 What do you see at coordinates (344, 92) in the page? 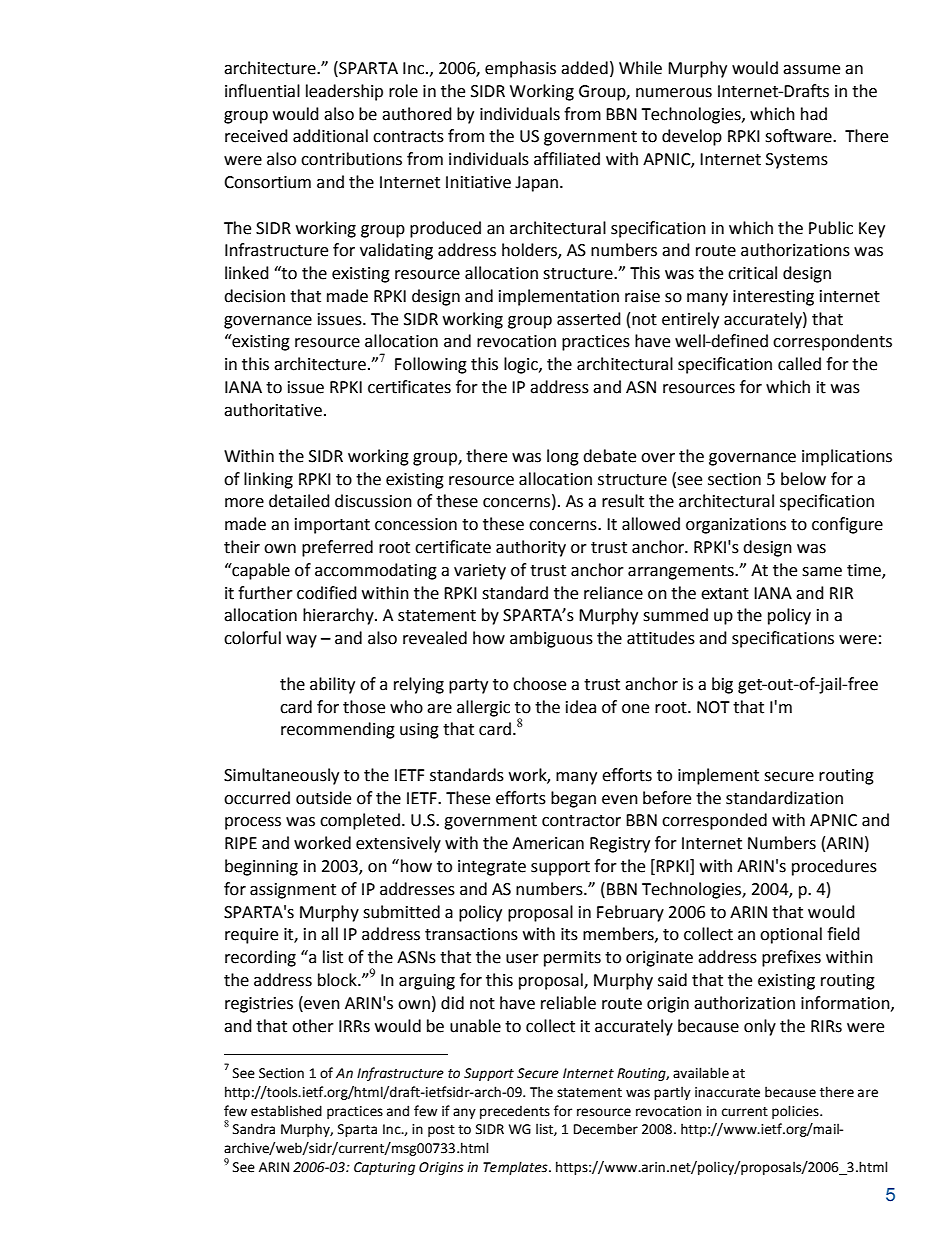
I see `leadership` at bounding box center [344, 92].
